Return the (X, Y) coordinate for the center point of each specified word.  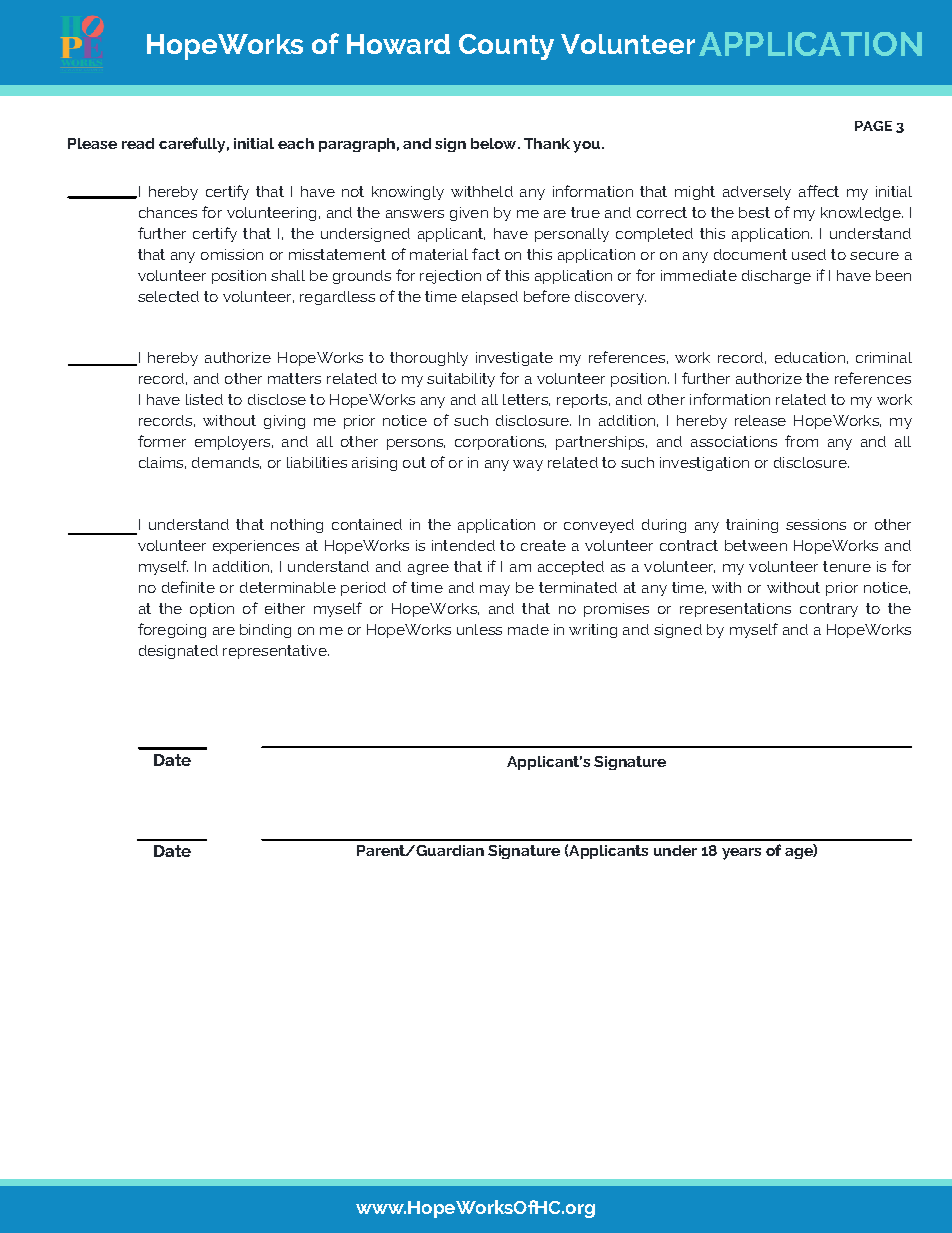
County (506, 47)
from (801, 441)
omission (232, 254)
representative (276, 652)
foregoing (172, 630)
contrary (829, 610)
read (138, 143)
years (741, 854)
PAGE (873, 126)
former (162, 441)
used (809, 254)
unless (479, 629)
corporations (500, 443)
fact (486, 254)
